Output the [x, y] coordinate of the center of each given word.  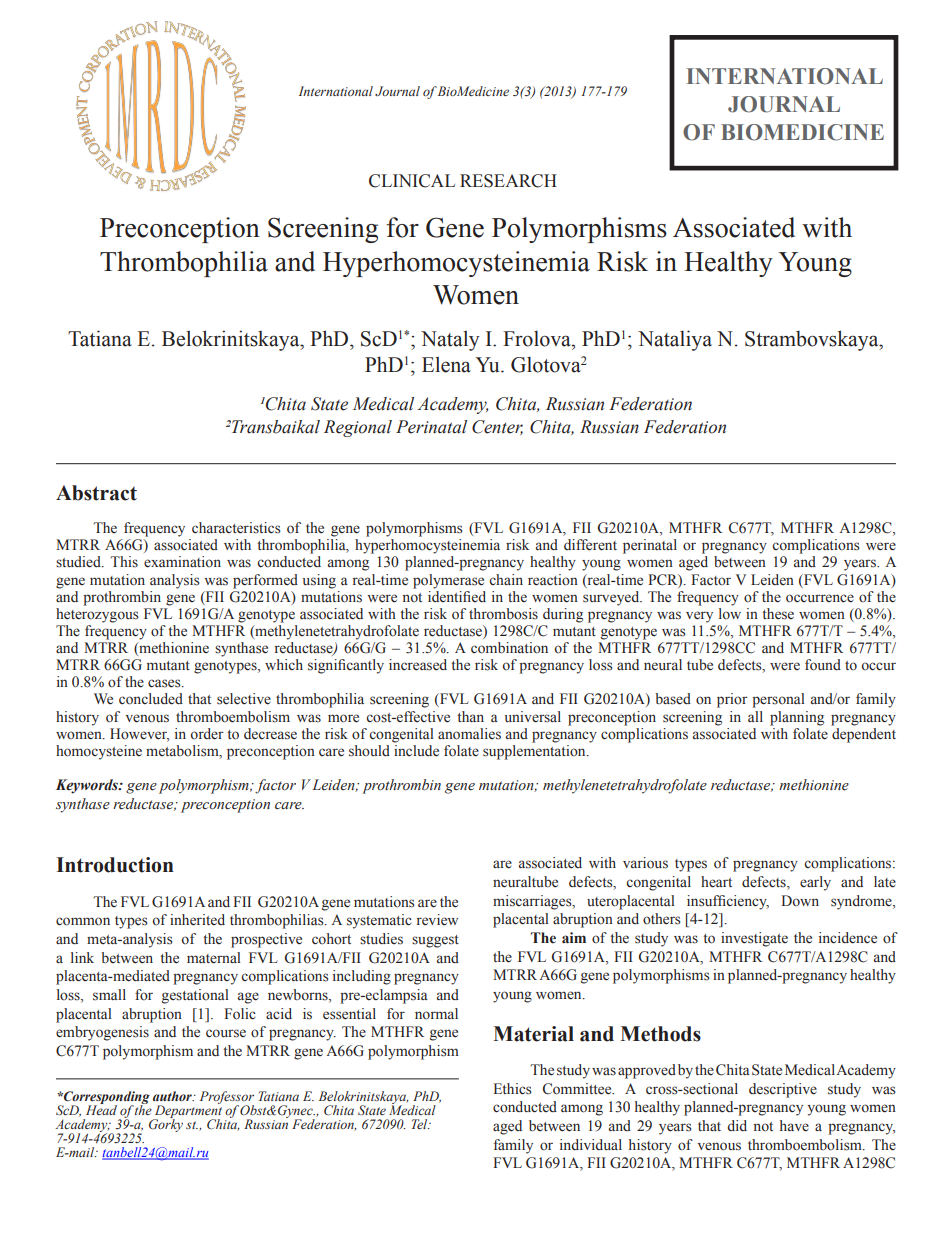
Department [187, 1113]
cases [165, 683]
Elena [446, 364]
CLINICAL [412, 181]
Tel [421, 1124]
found [823, 665]
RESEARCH [508, 181]
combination [509, 648]
